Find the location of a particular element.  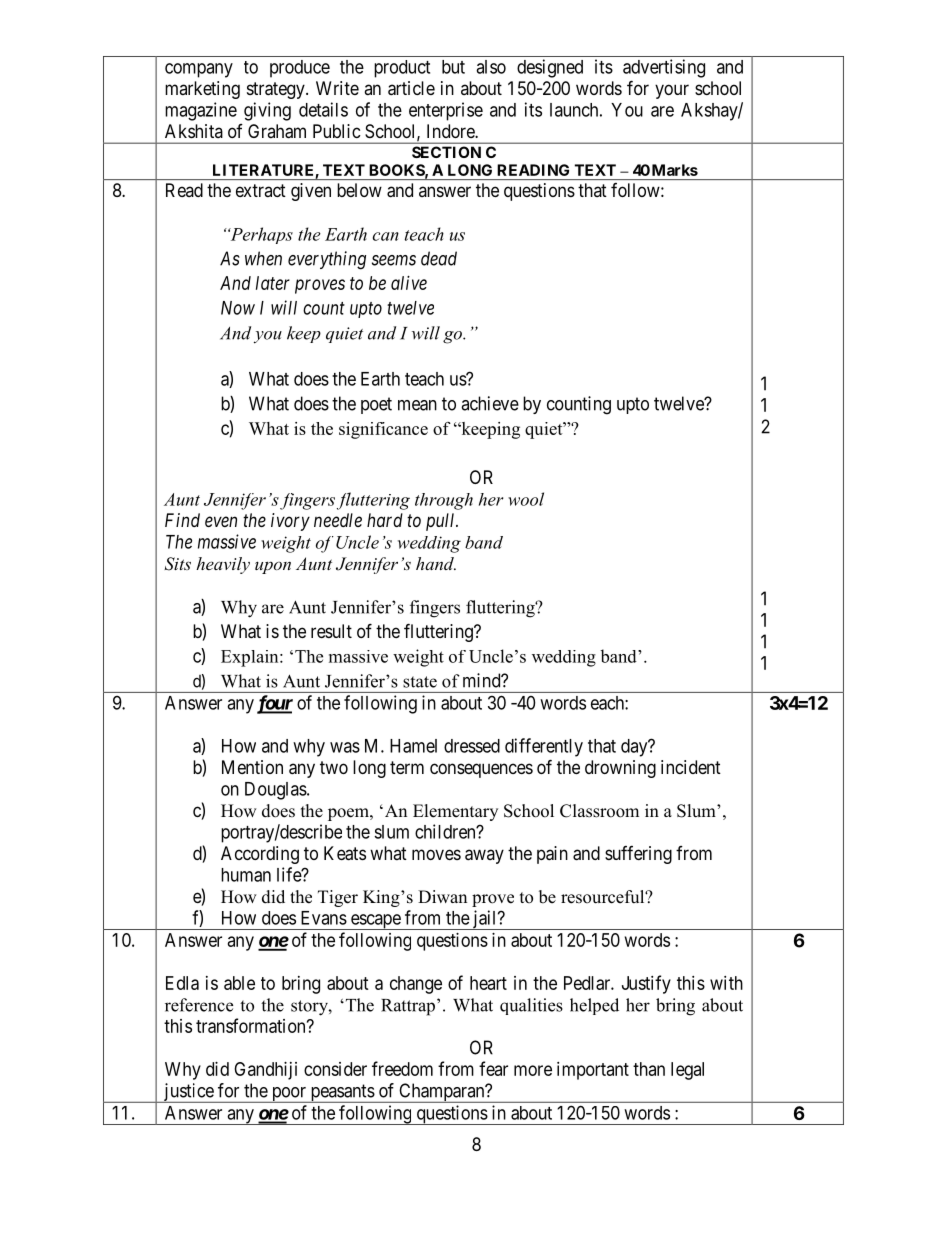

Gandhiji is located at coordinates (265, 1071).
